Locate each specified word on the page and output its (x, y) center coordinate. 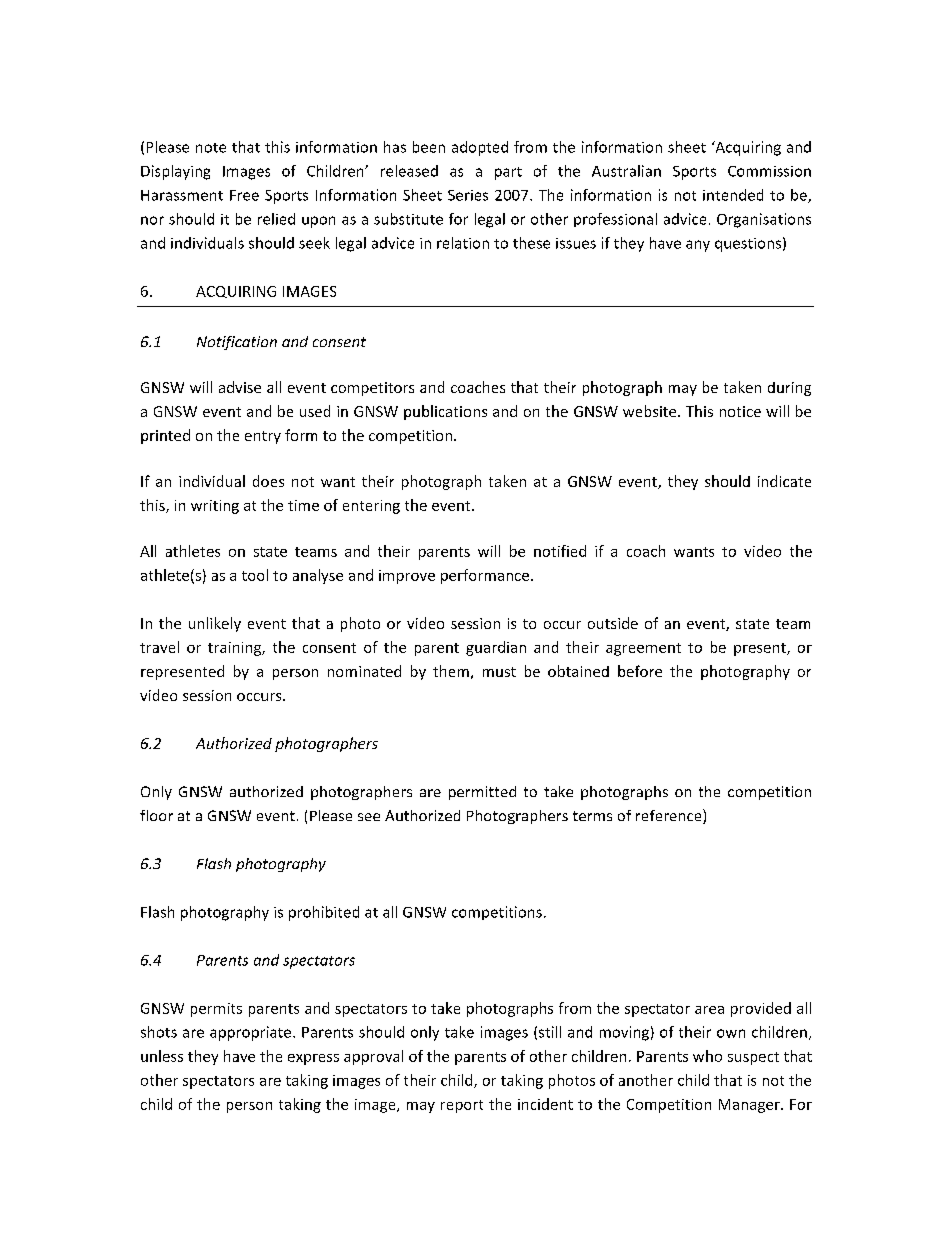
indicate (784, 481)
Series (468, 195)
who (707, 1056)
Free (244, 195)
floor (156, 815)
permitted (482, 793)
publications (445, 412)
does (268, 481)
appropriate (250, 1033)
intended (733, 195)
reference (670, 816)
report (462, 1106)
